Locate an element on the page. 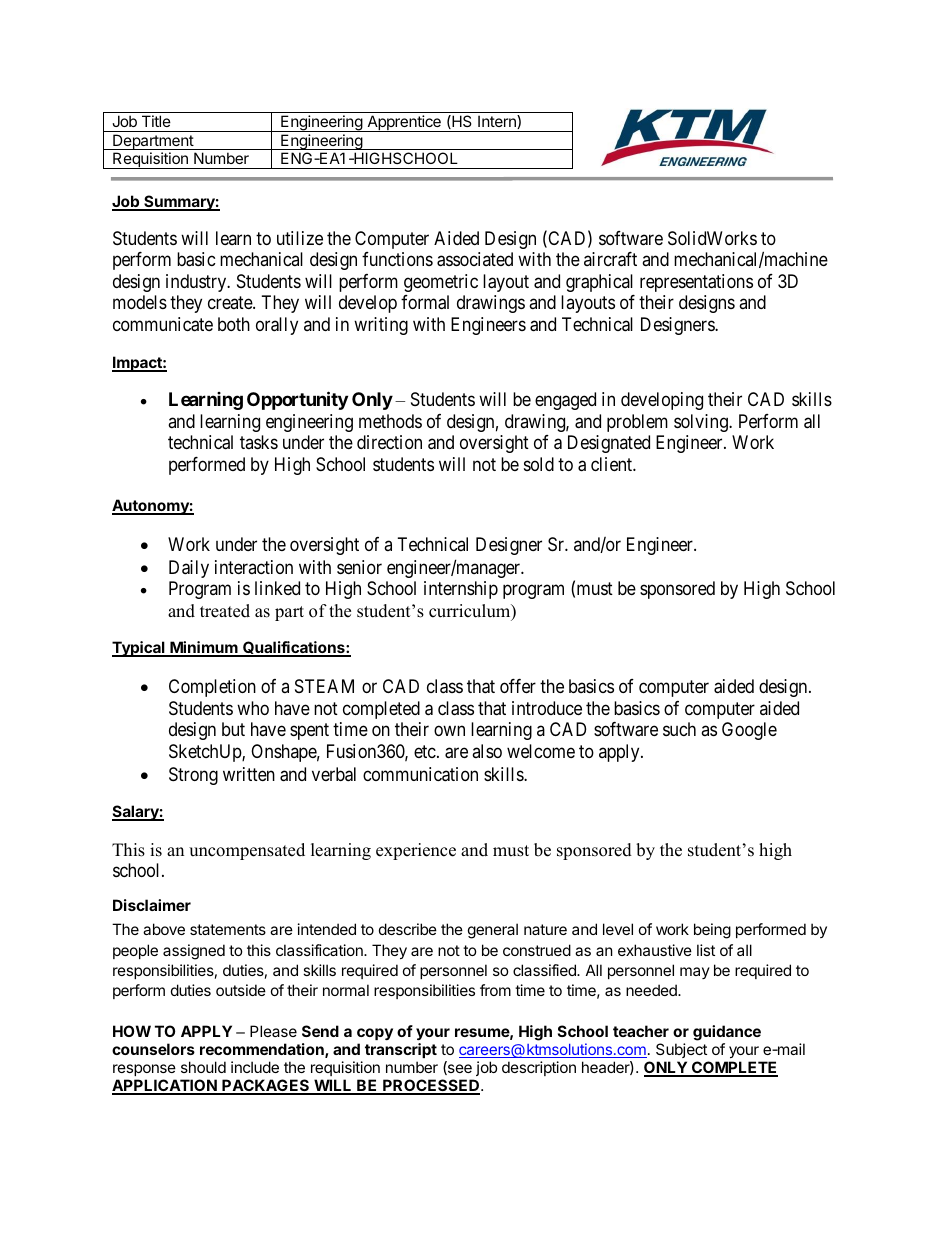  solving is located at coordinates (702, 423).
